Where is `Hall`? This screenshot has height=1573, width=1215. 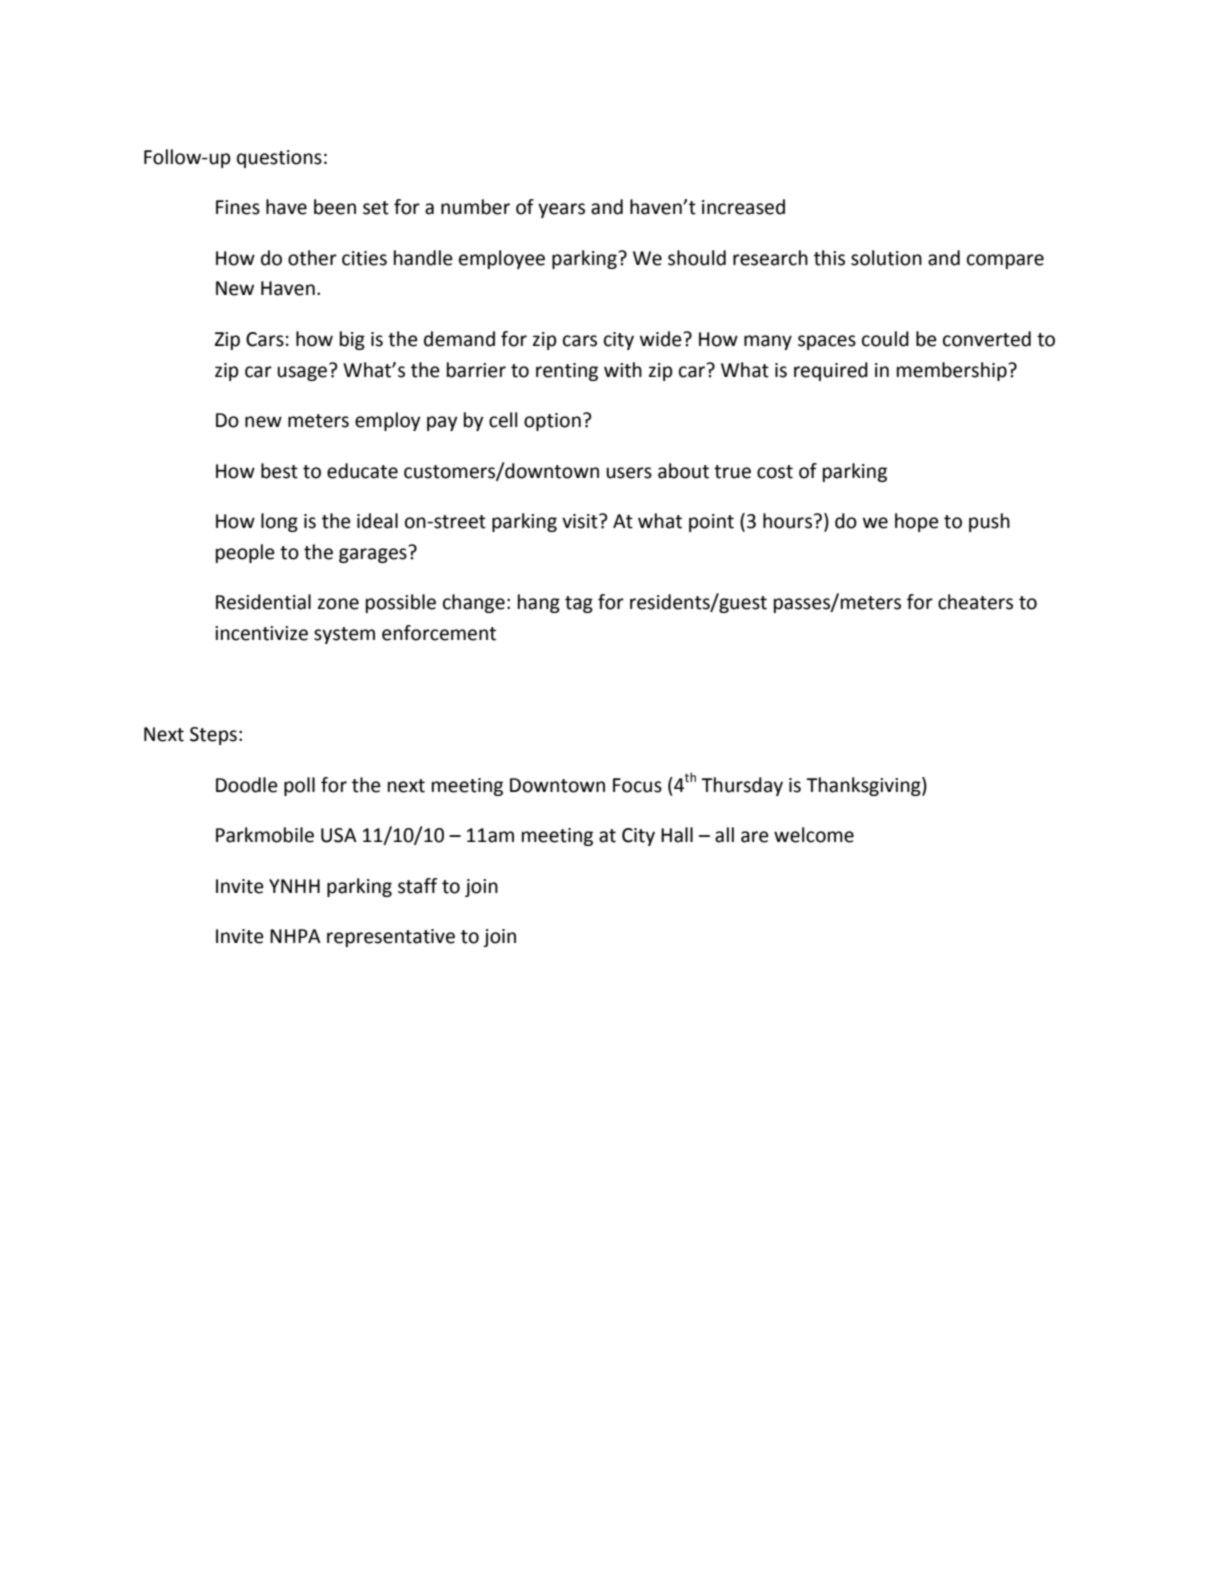
Hall is located at coordinates (677, 835).
